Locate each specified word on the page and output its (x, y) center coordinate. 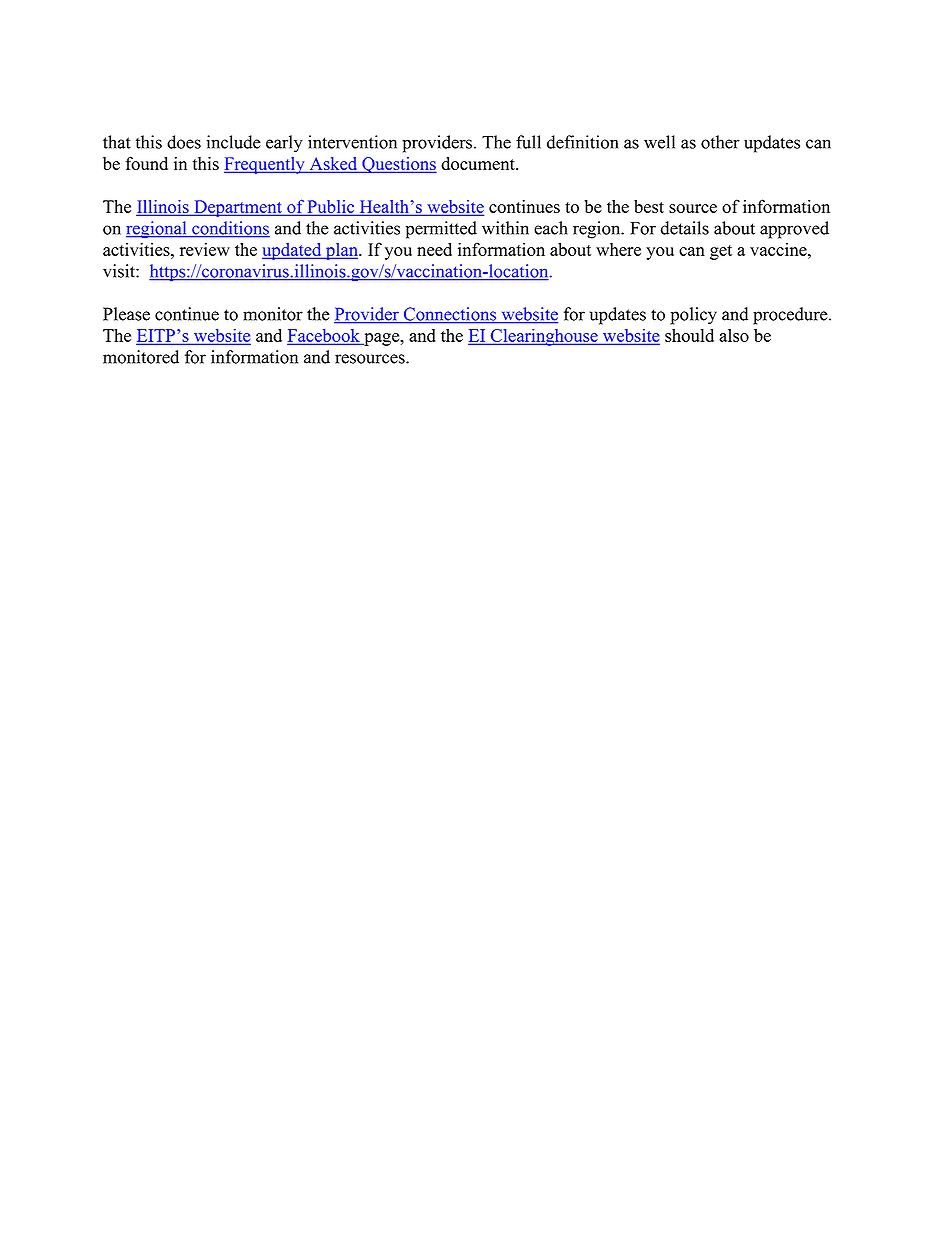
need (434, 249)
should (689, 335)
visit (120, 271)
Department (238, 208)
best (649, 206)
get (721, 252)
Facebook (325, 336)
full (528, 142)
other (720, 142)
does (184, 142)
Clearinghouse (544, 337)
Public (331, 207)
